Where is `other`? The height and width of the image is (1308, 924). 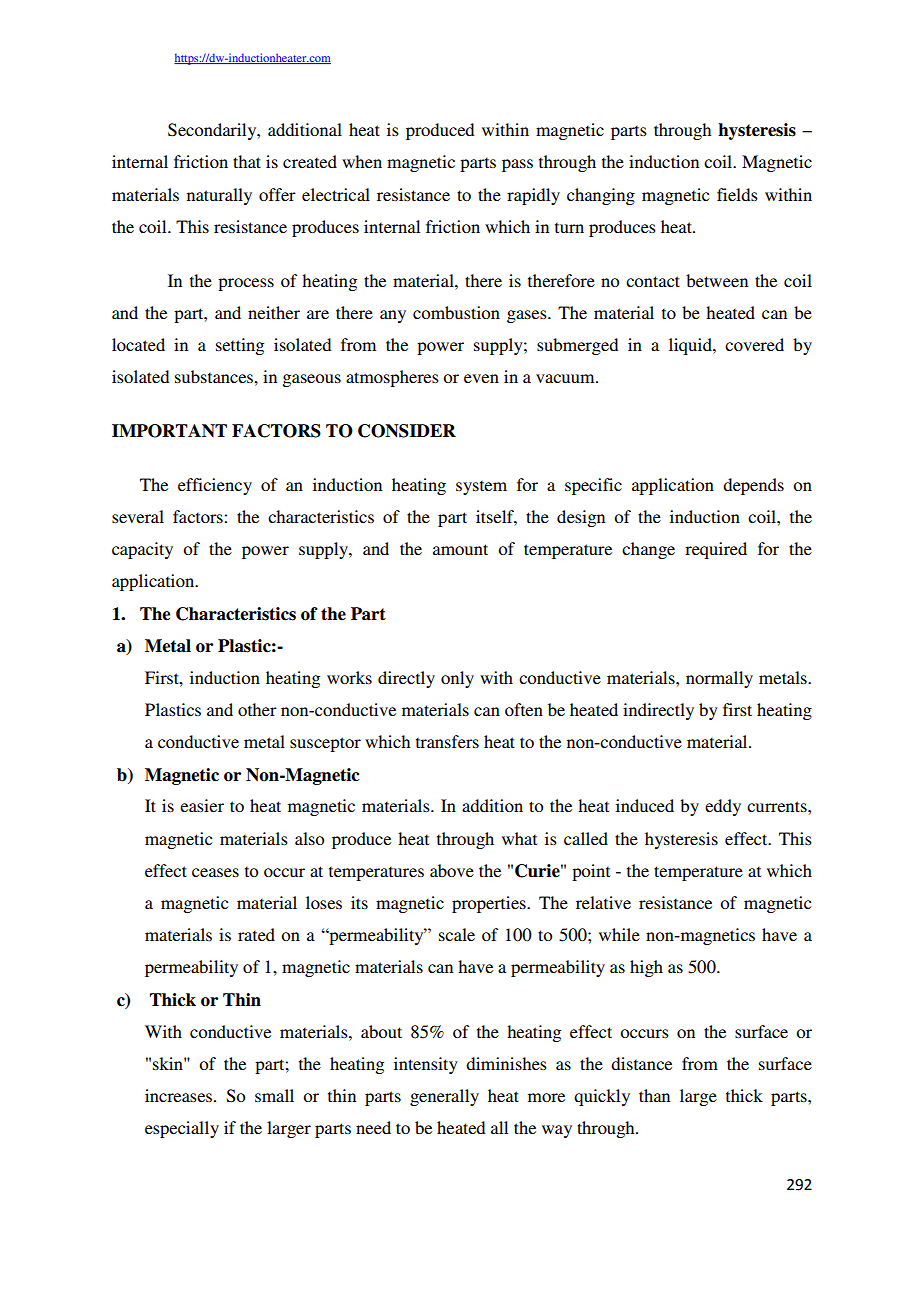 other is located at coordinates (257, 709).
